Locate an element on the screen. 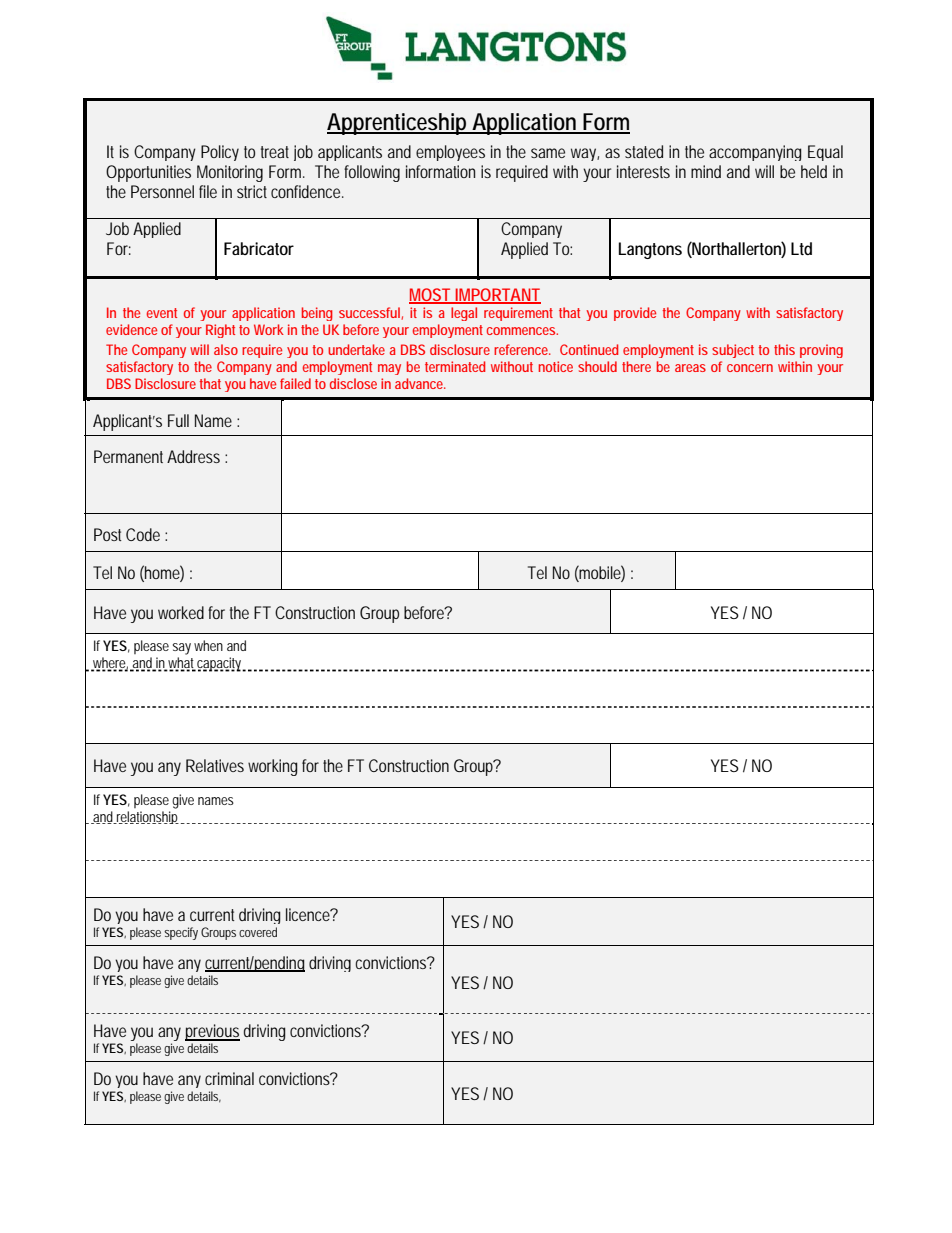  previous is located at coordinates (212, 1034).
